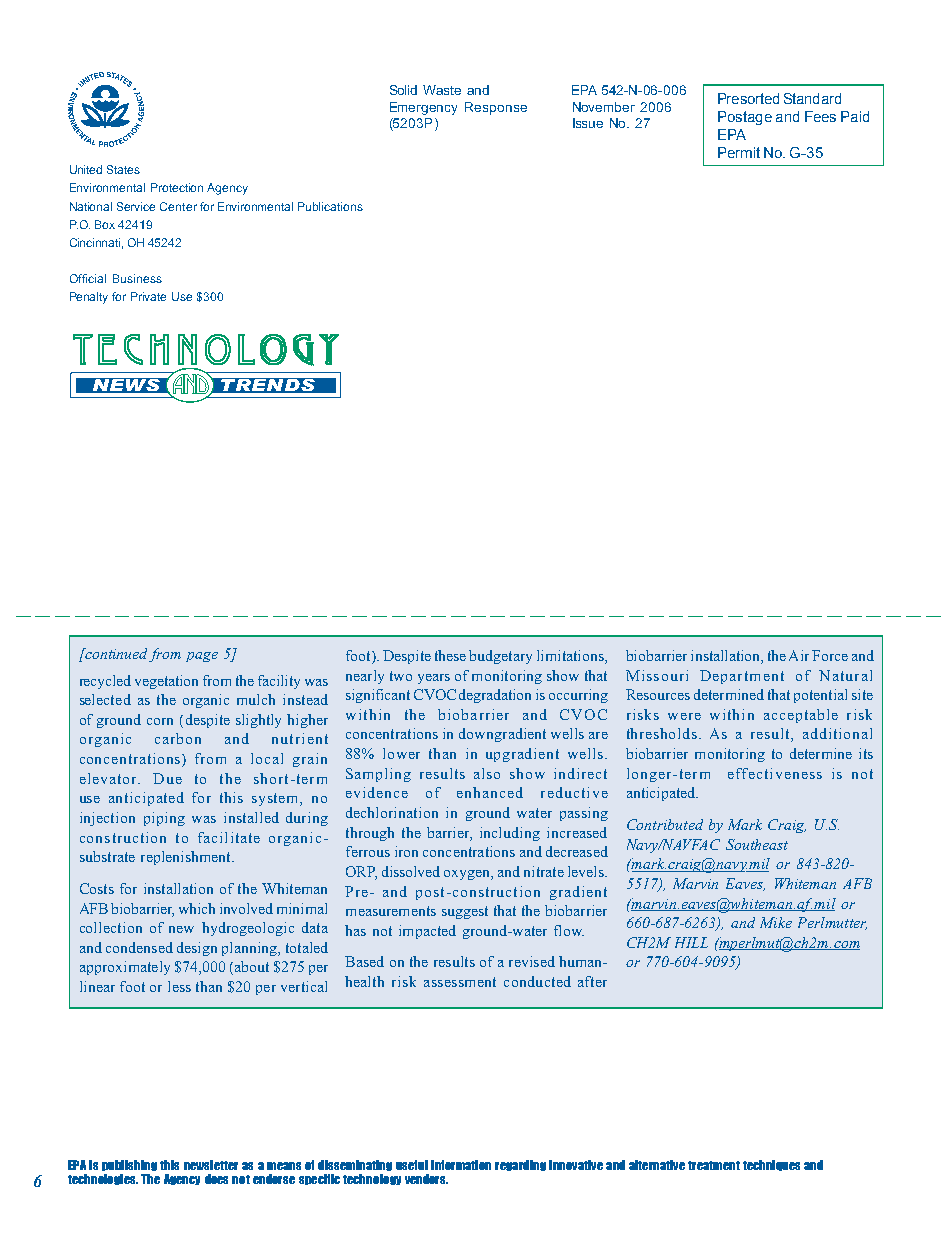  I want to click on publishing, so click(129, 1165).
